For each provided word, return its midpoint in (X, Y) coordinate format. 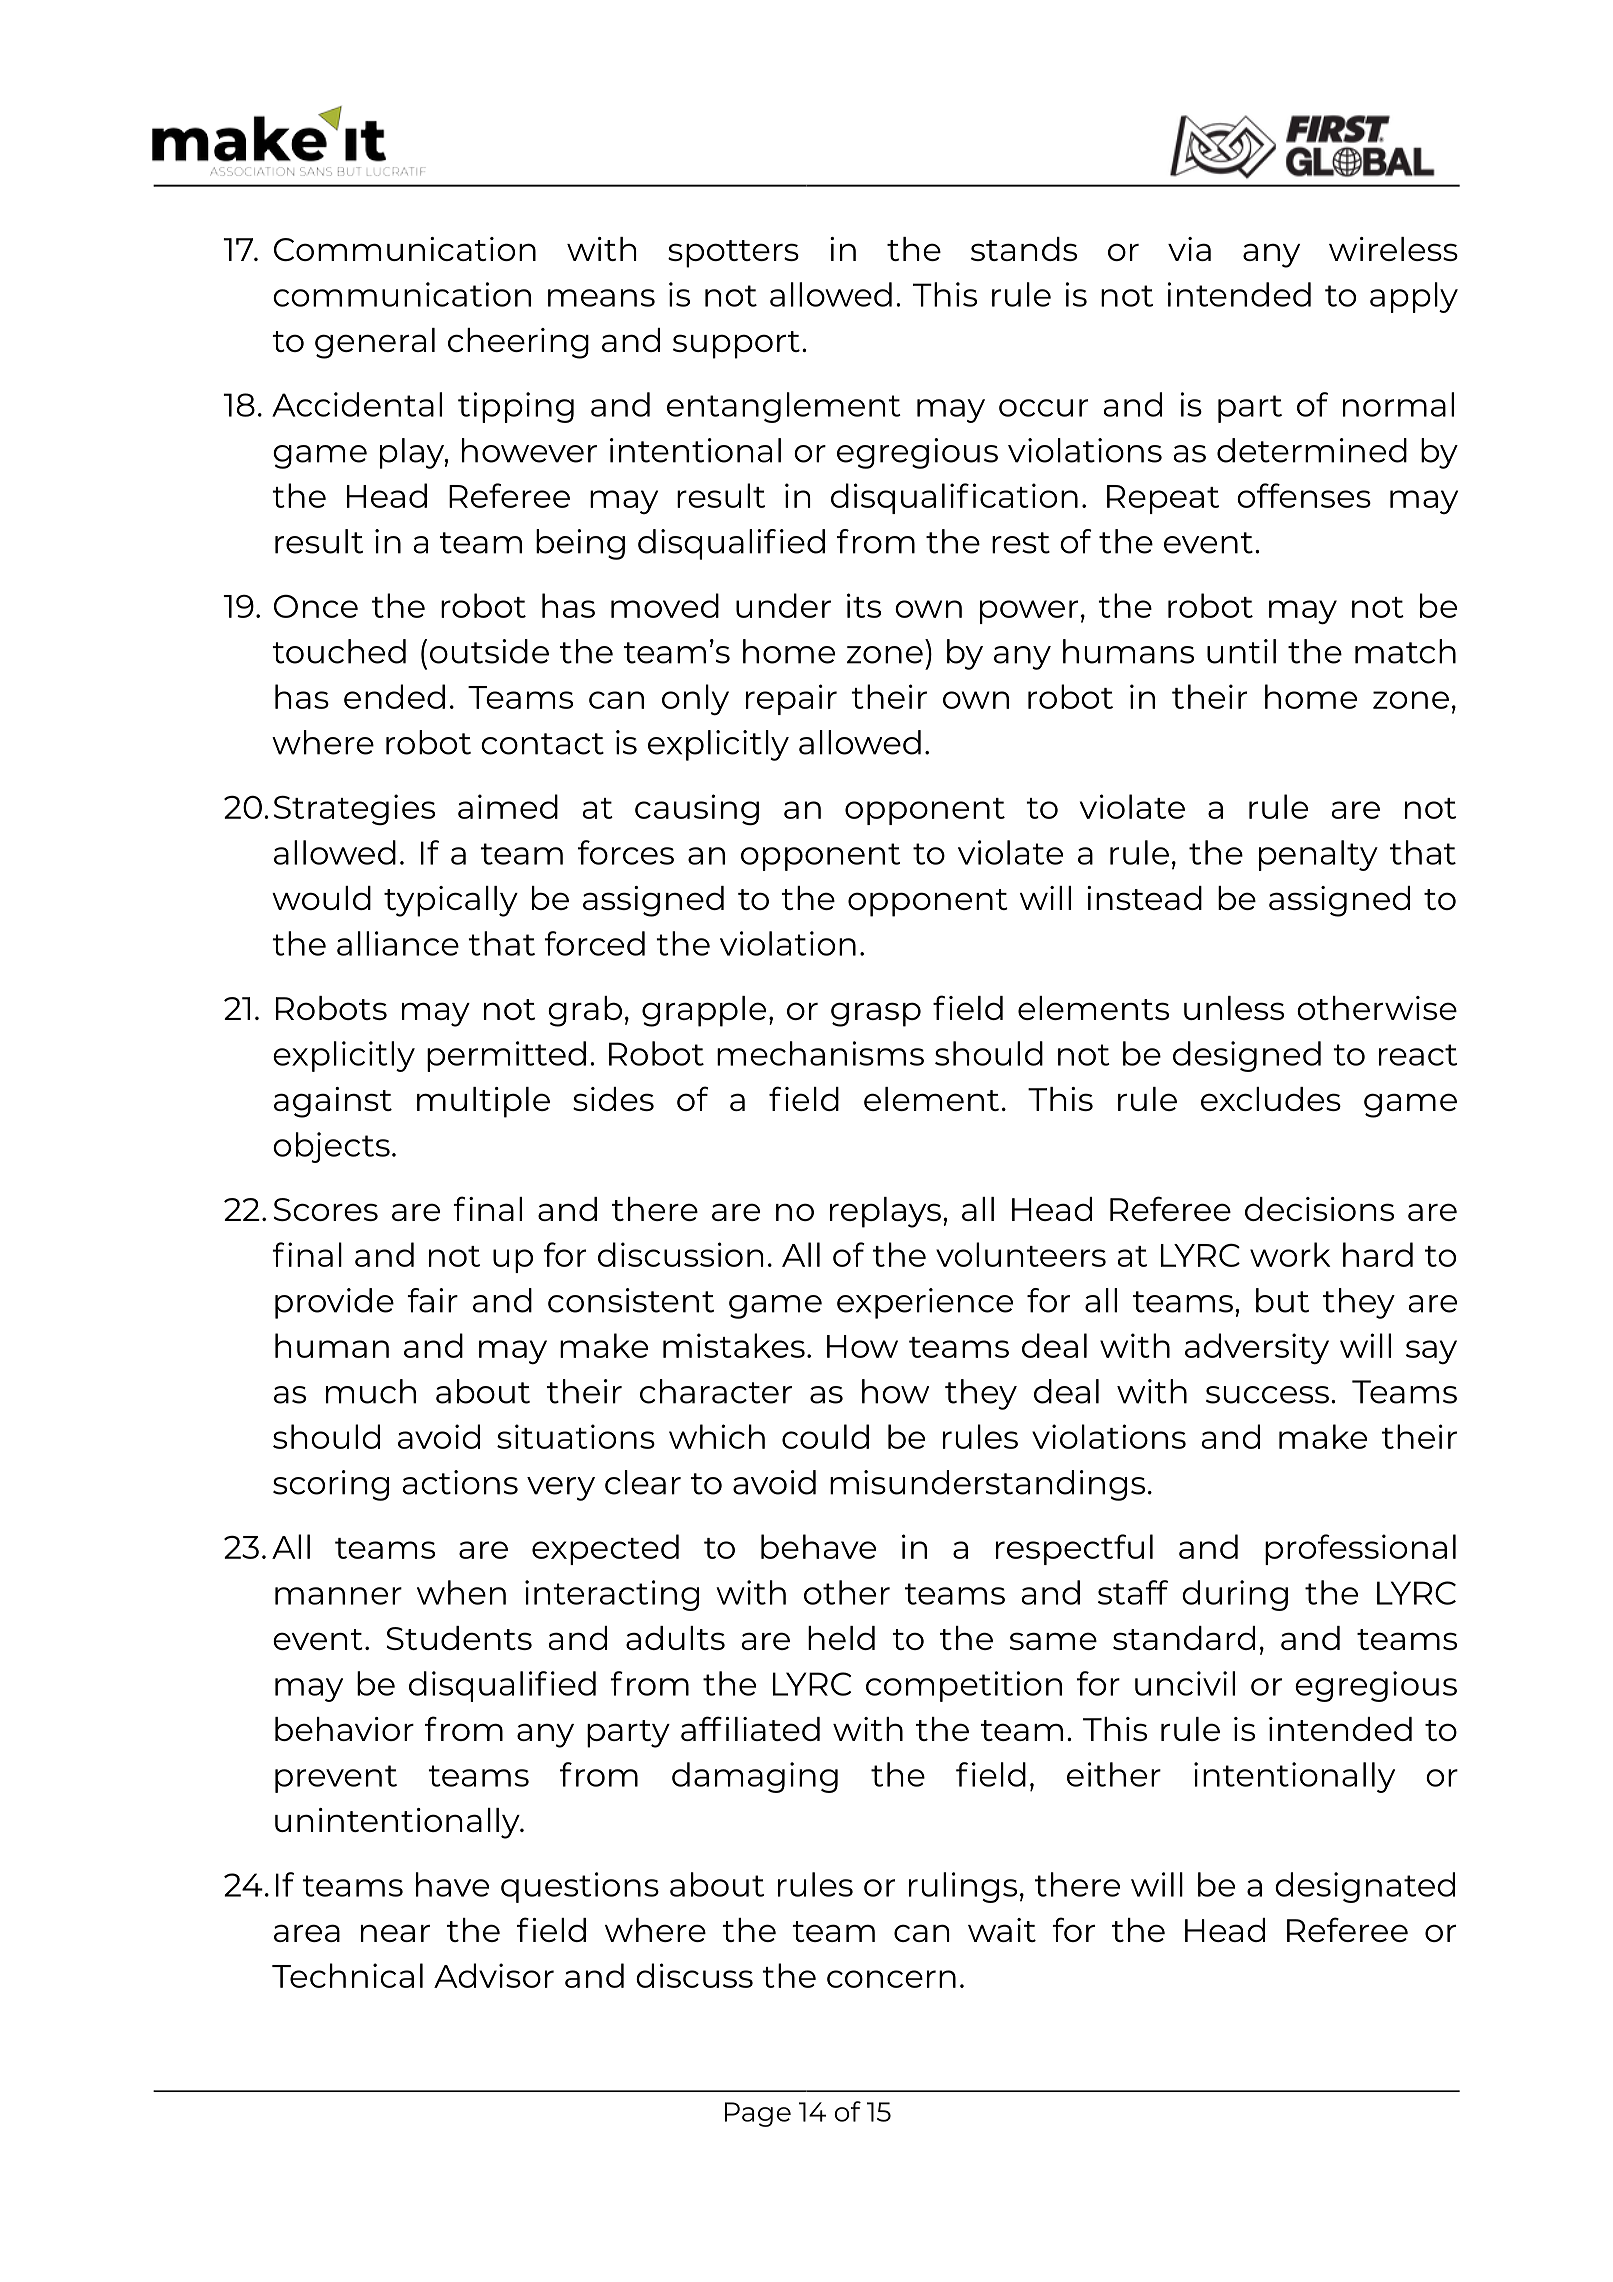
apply (1414, 297)
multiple (483, 1102)
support (736, 345)
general (375, 343)
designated (1365, 1887)
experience (925, 1303)
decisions (1319, 1209)
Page (758, 2114)
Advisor (494, 1975)
